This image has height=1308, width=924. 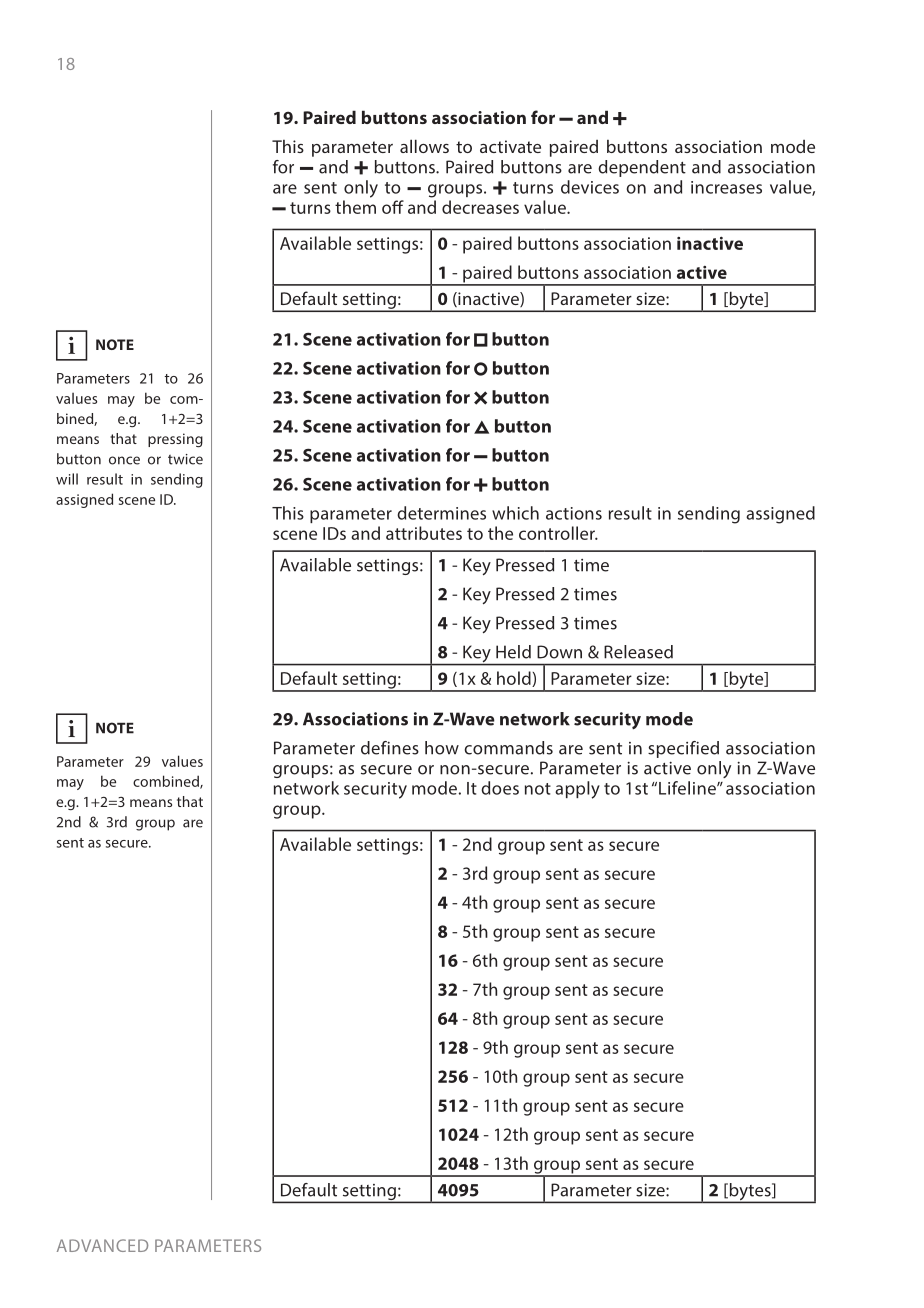 What do you see at coordinates (500, 788) in the image?
I see `does` at bounding box center [500, 788].
